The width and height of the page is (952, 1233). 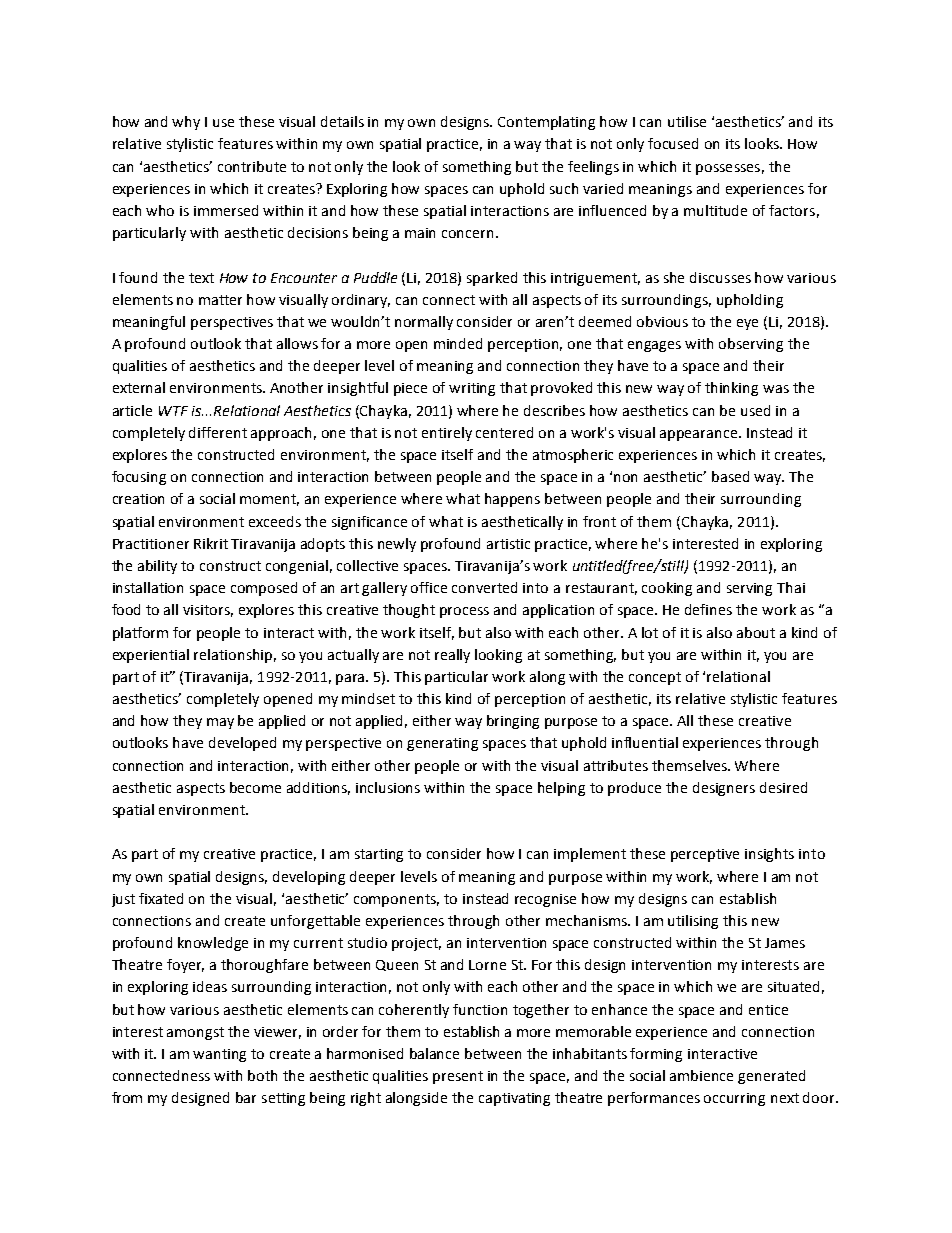 I want to click on Contemplating, so click(x=546, y=123).
